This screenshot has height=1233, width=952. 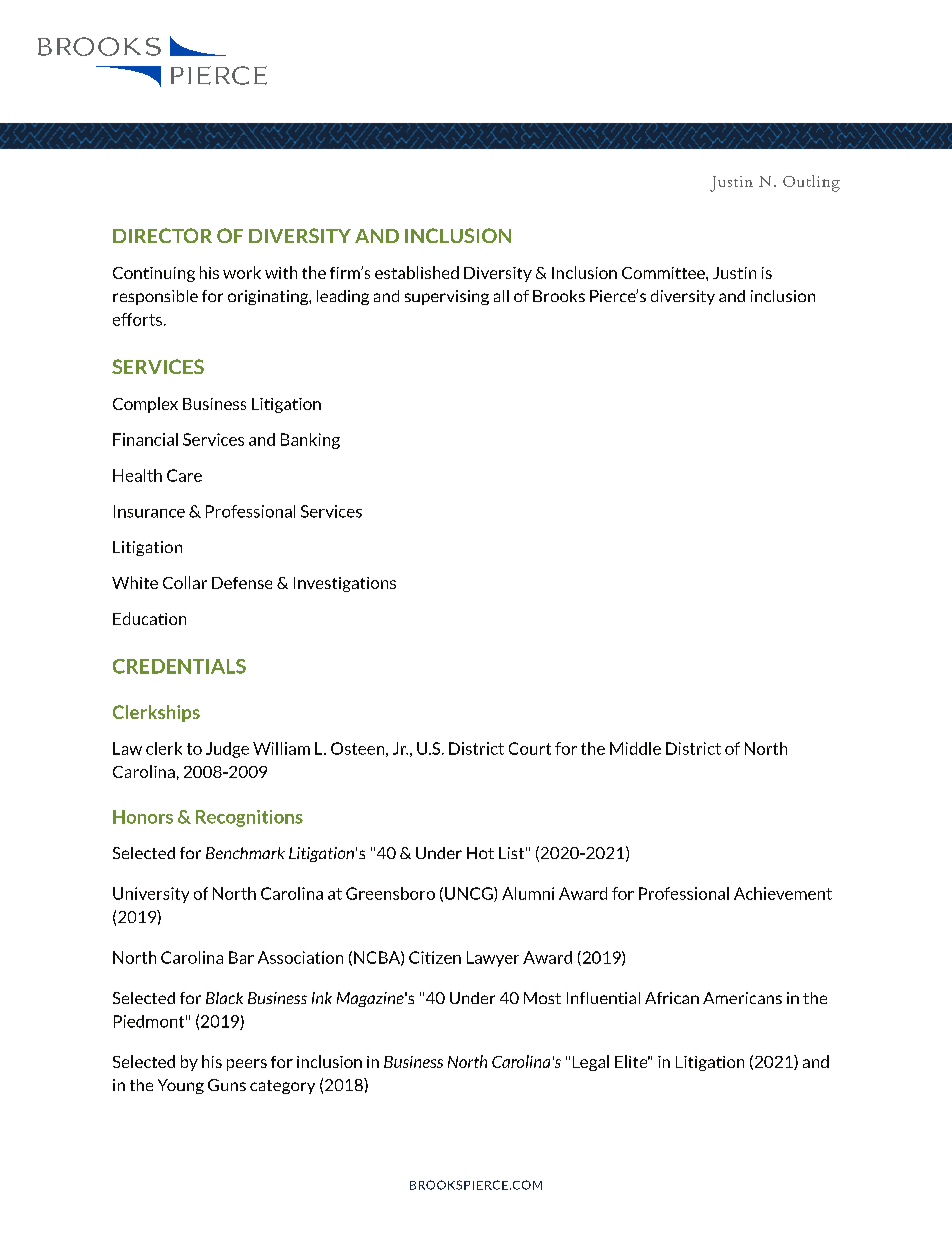 I want to click on Most, so click(x=542, y=998).
